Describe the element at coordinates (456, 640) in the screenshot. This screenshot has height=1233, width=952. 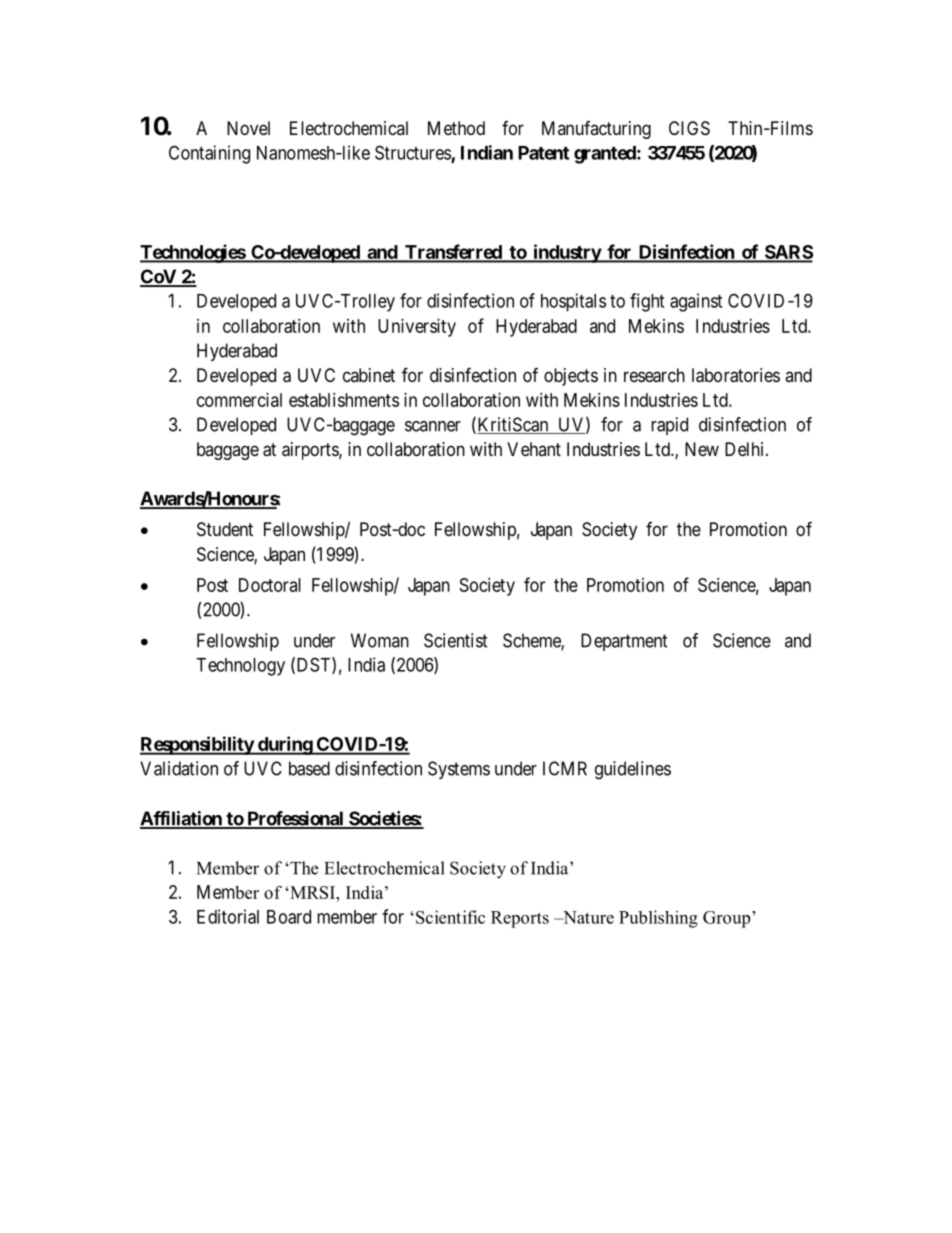
I see `Scientist` at that location.
